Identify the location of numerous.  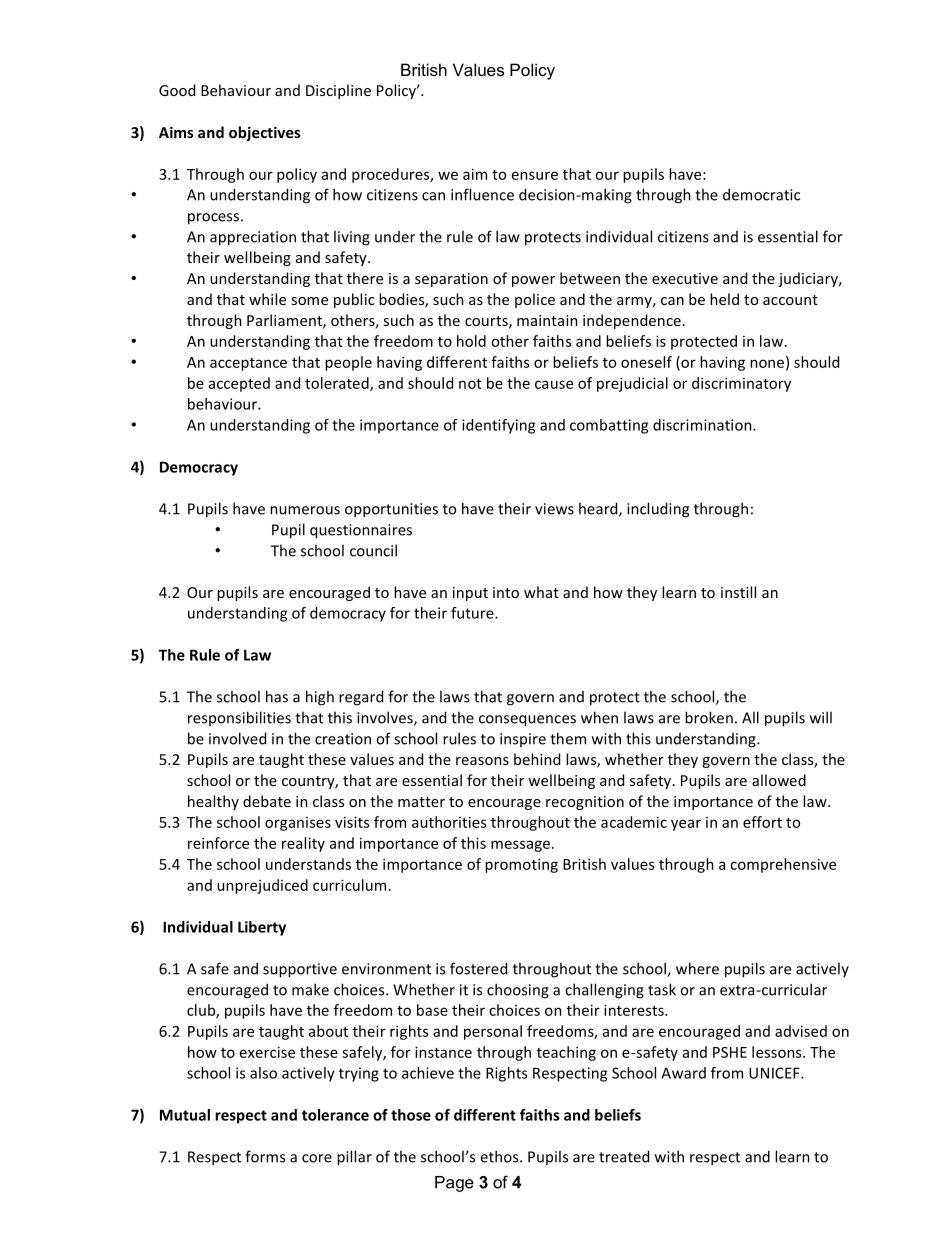
(305, 510).
